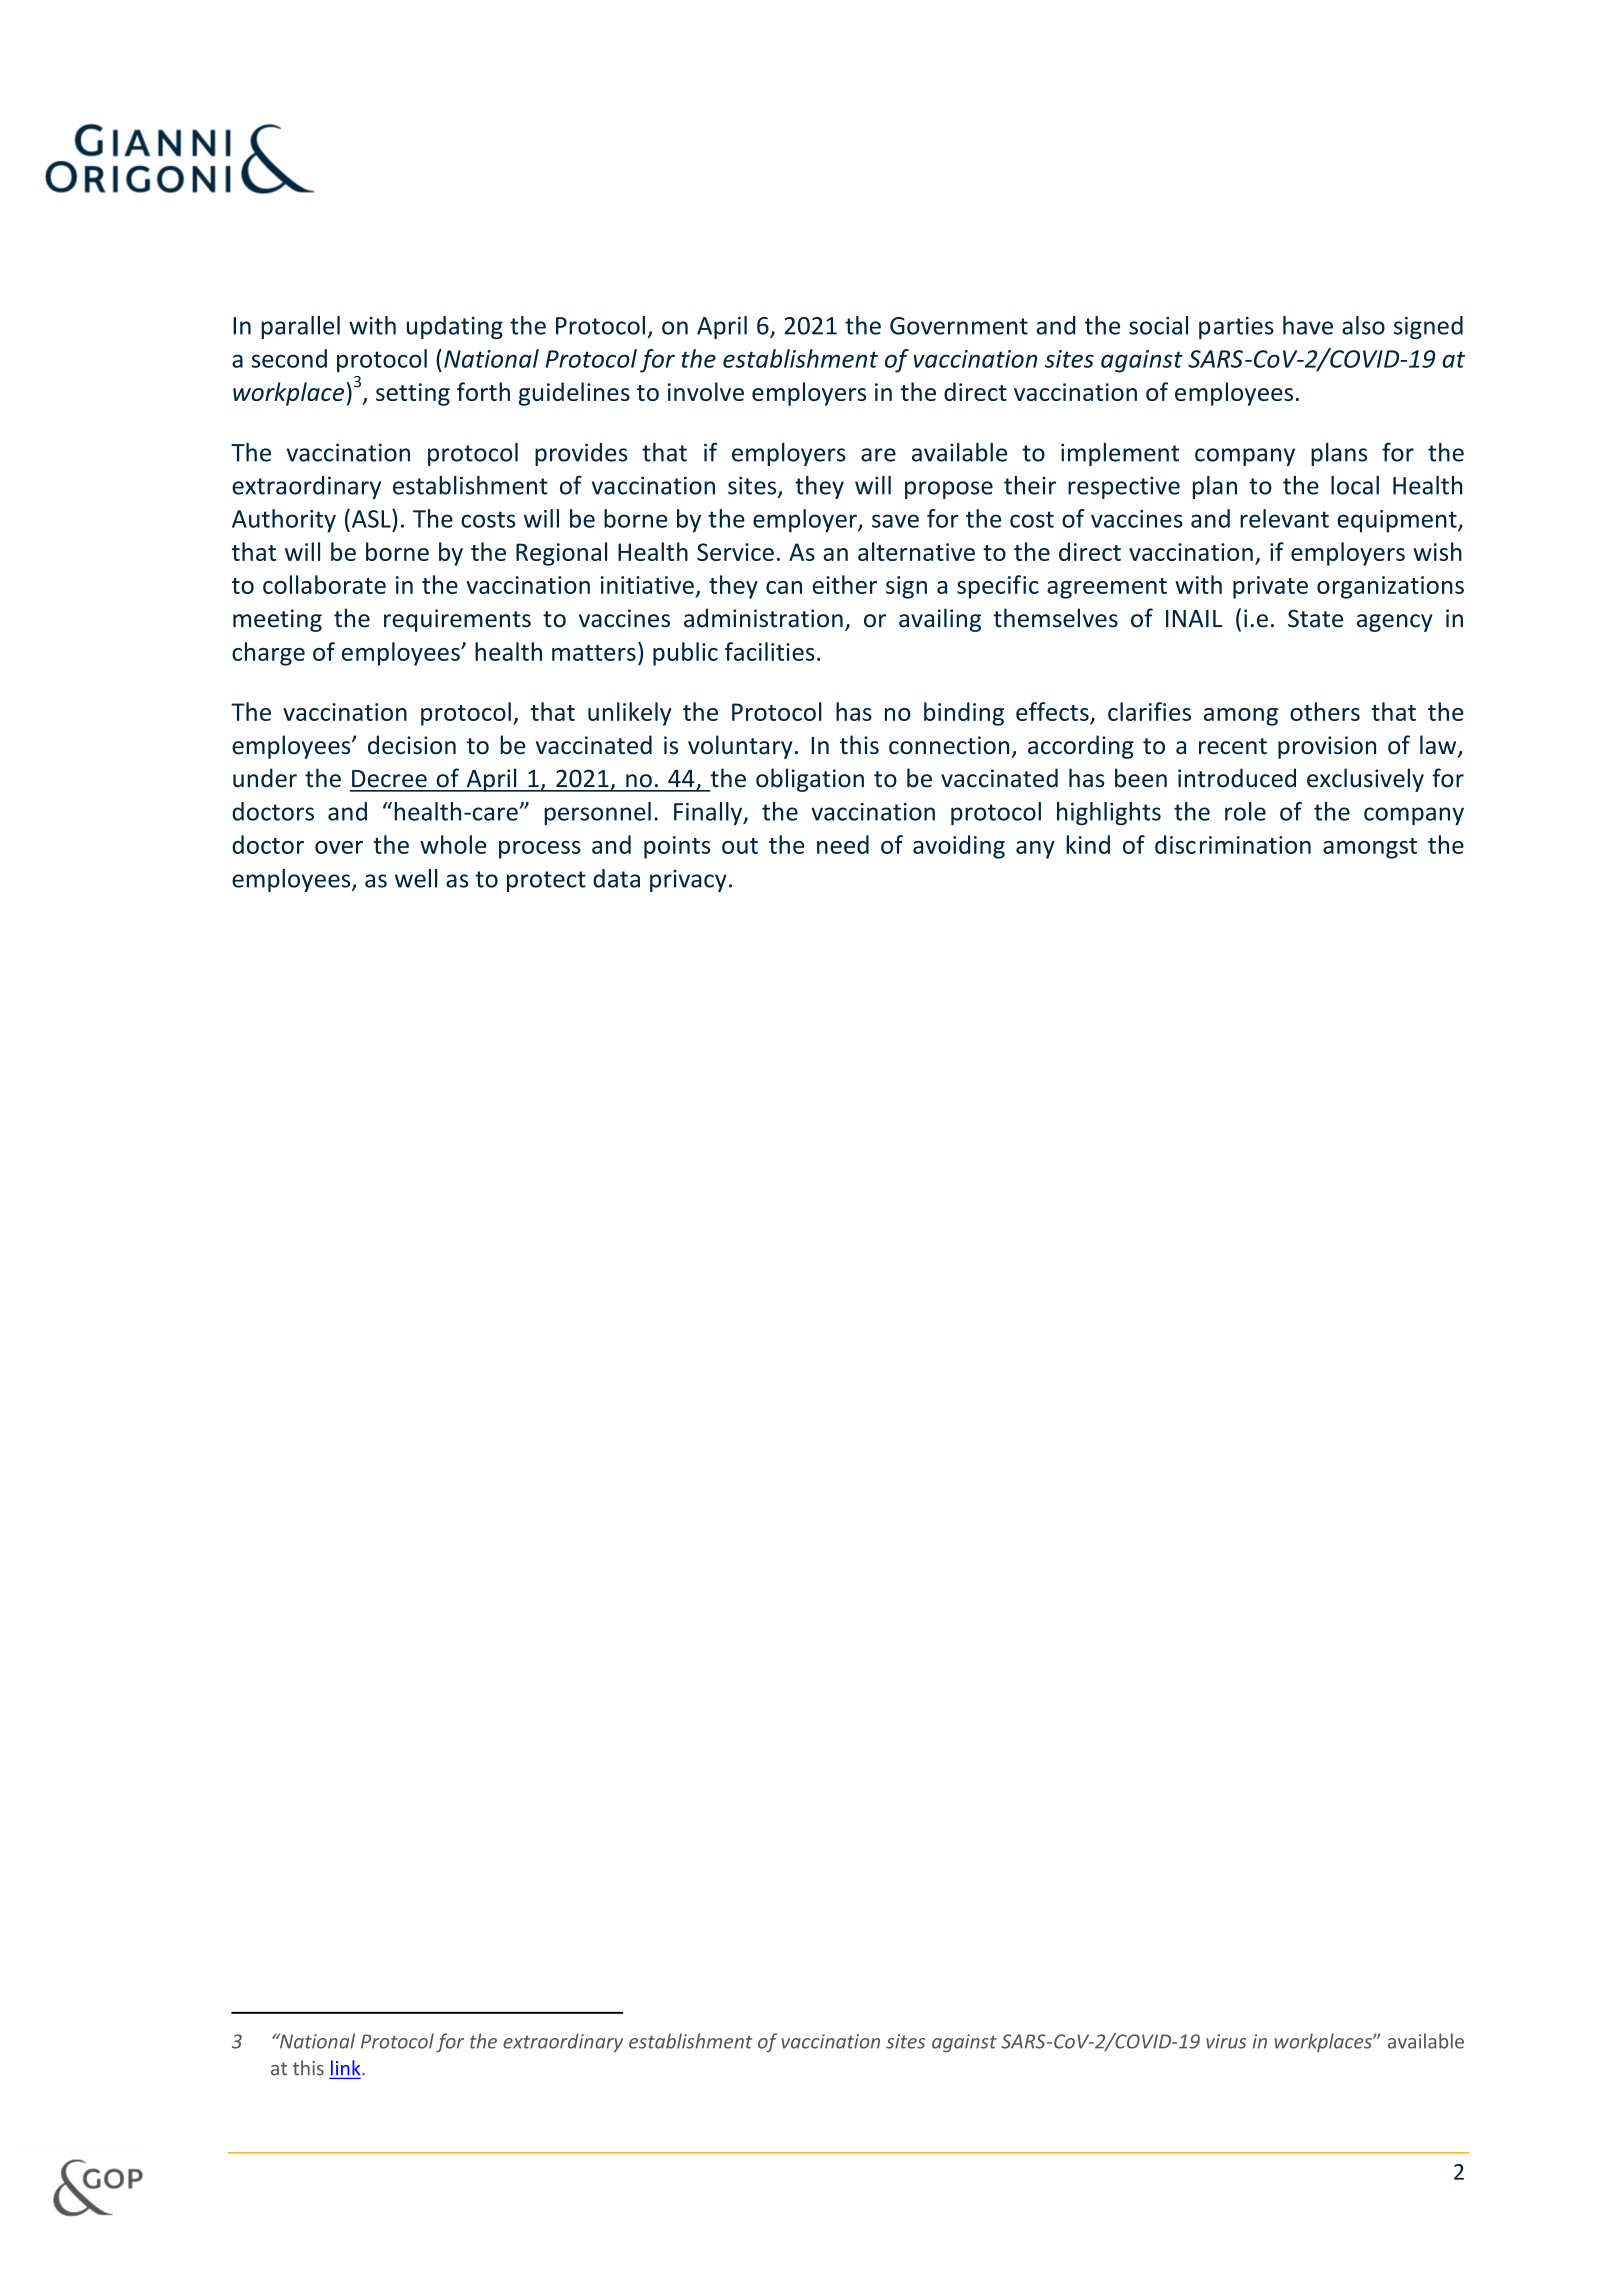 Image resolution: width=1619 pixels, height=2290 pixels. What do you see at coordinates (347, 2067) in the image?
I see `link` at bounding box center [347, 2067].
